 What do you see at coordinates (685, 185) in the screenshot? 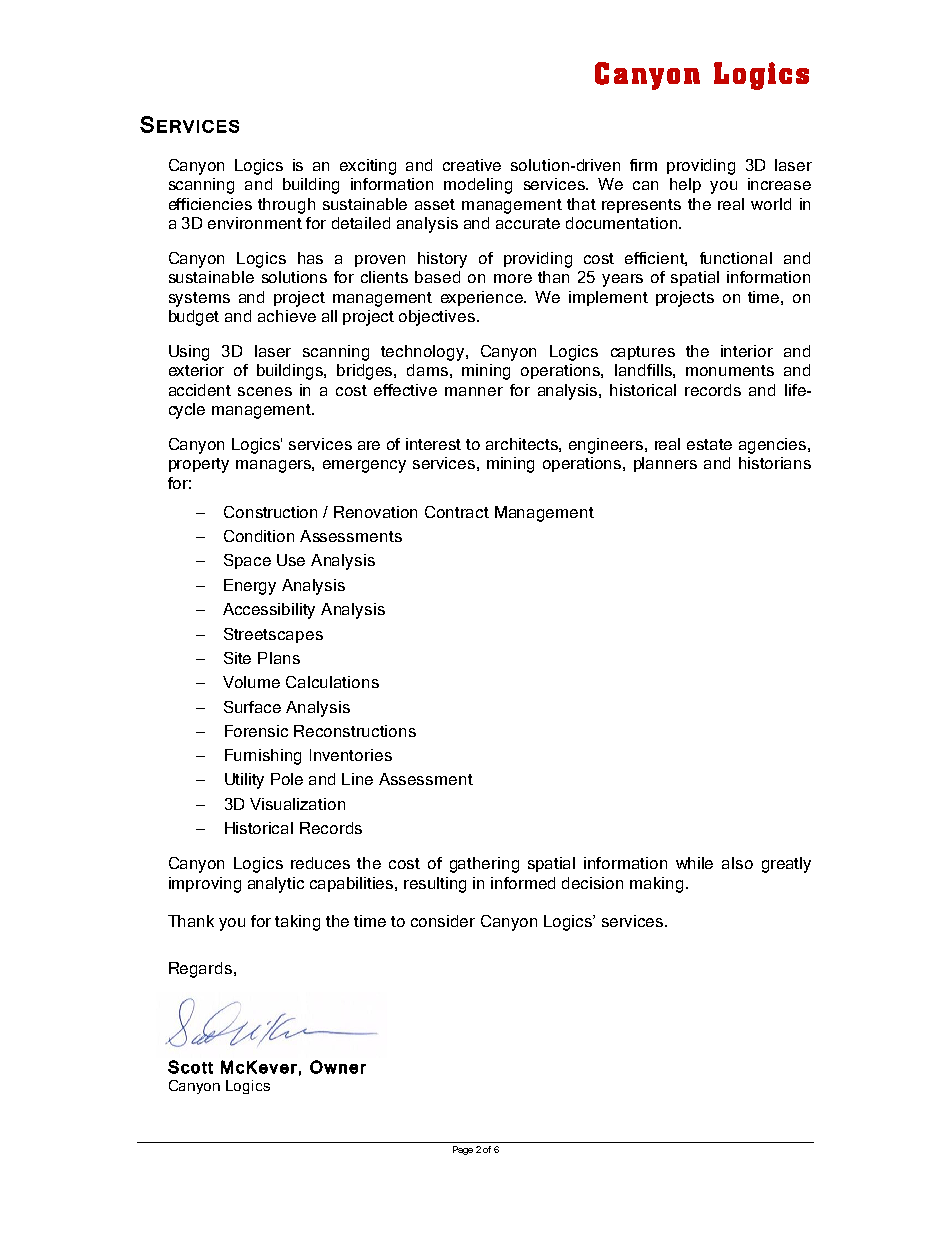
I see `help` at bounding box center [685, 185].
